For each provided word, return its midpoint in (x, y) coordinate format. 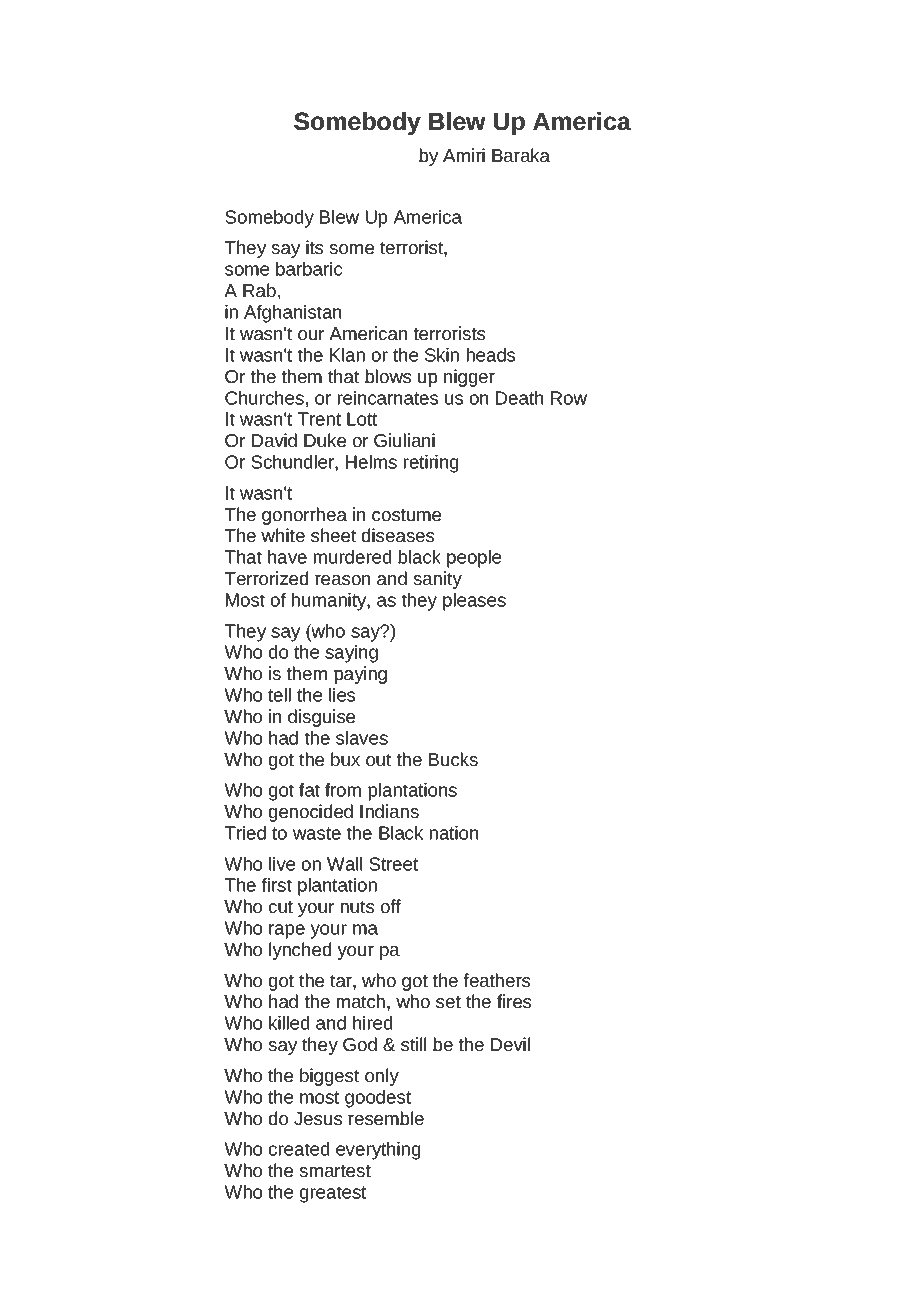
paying (360, 675)
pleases (474, 602)
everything (378, 1151)
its (314, 247)
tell (279, 695)
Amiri (464, 155)
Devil (510, 1044)
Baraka (521, 155)
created (299, 1149)
